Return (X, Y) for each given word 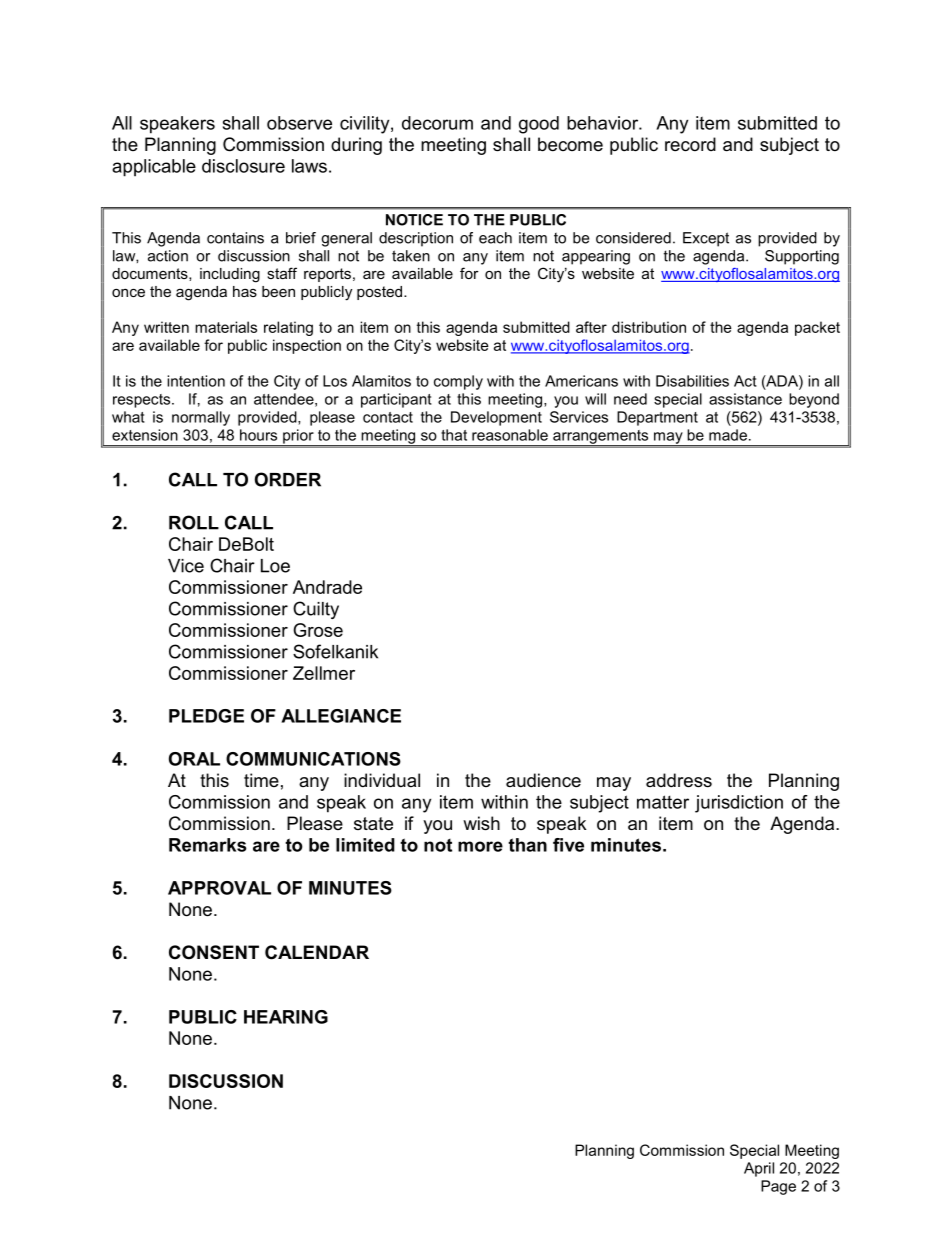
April (759, 1169)
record (690, 144)
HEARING (286, 1017)
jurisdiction (739, 804)
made (728, 435)
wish (481, 823)
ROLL (194, 522)
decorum (437, 123)
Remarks (208, 845)
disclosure (243, 166)
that (454, 435)
